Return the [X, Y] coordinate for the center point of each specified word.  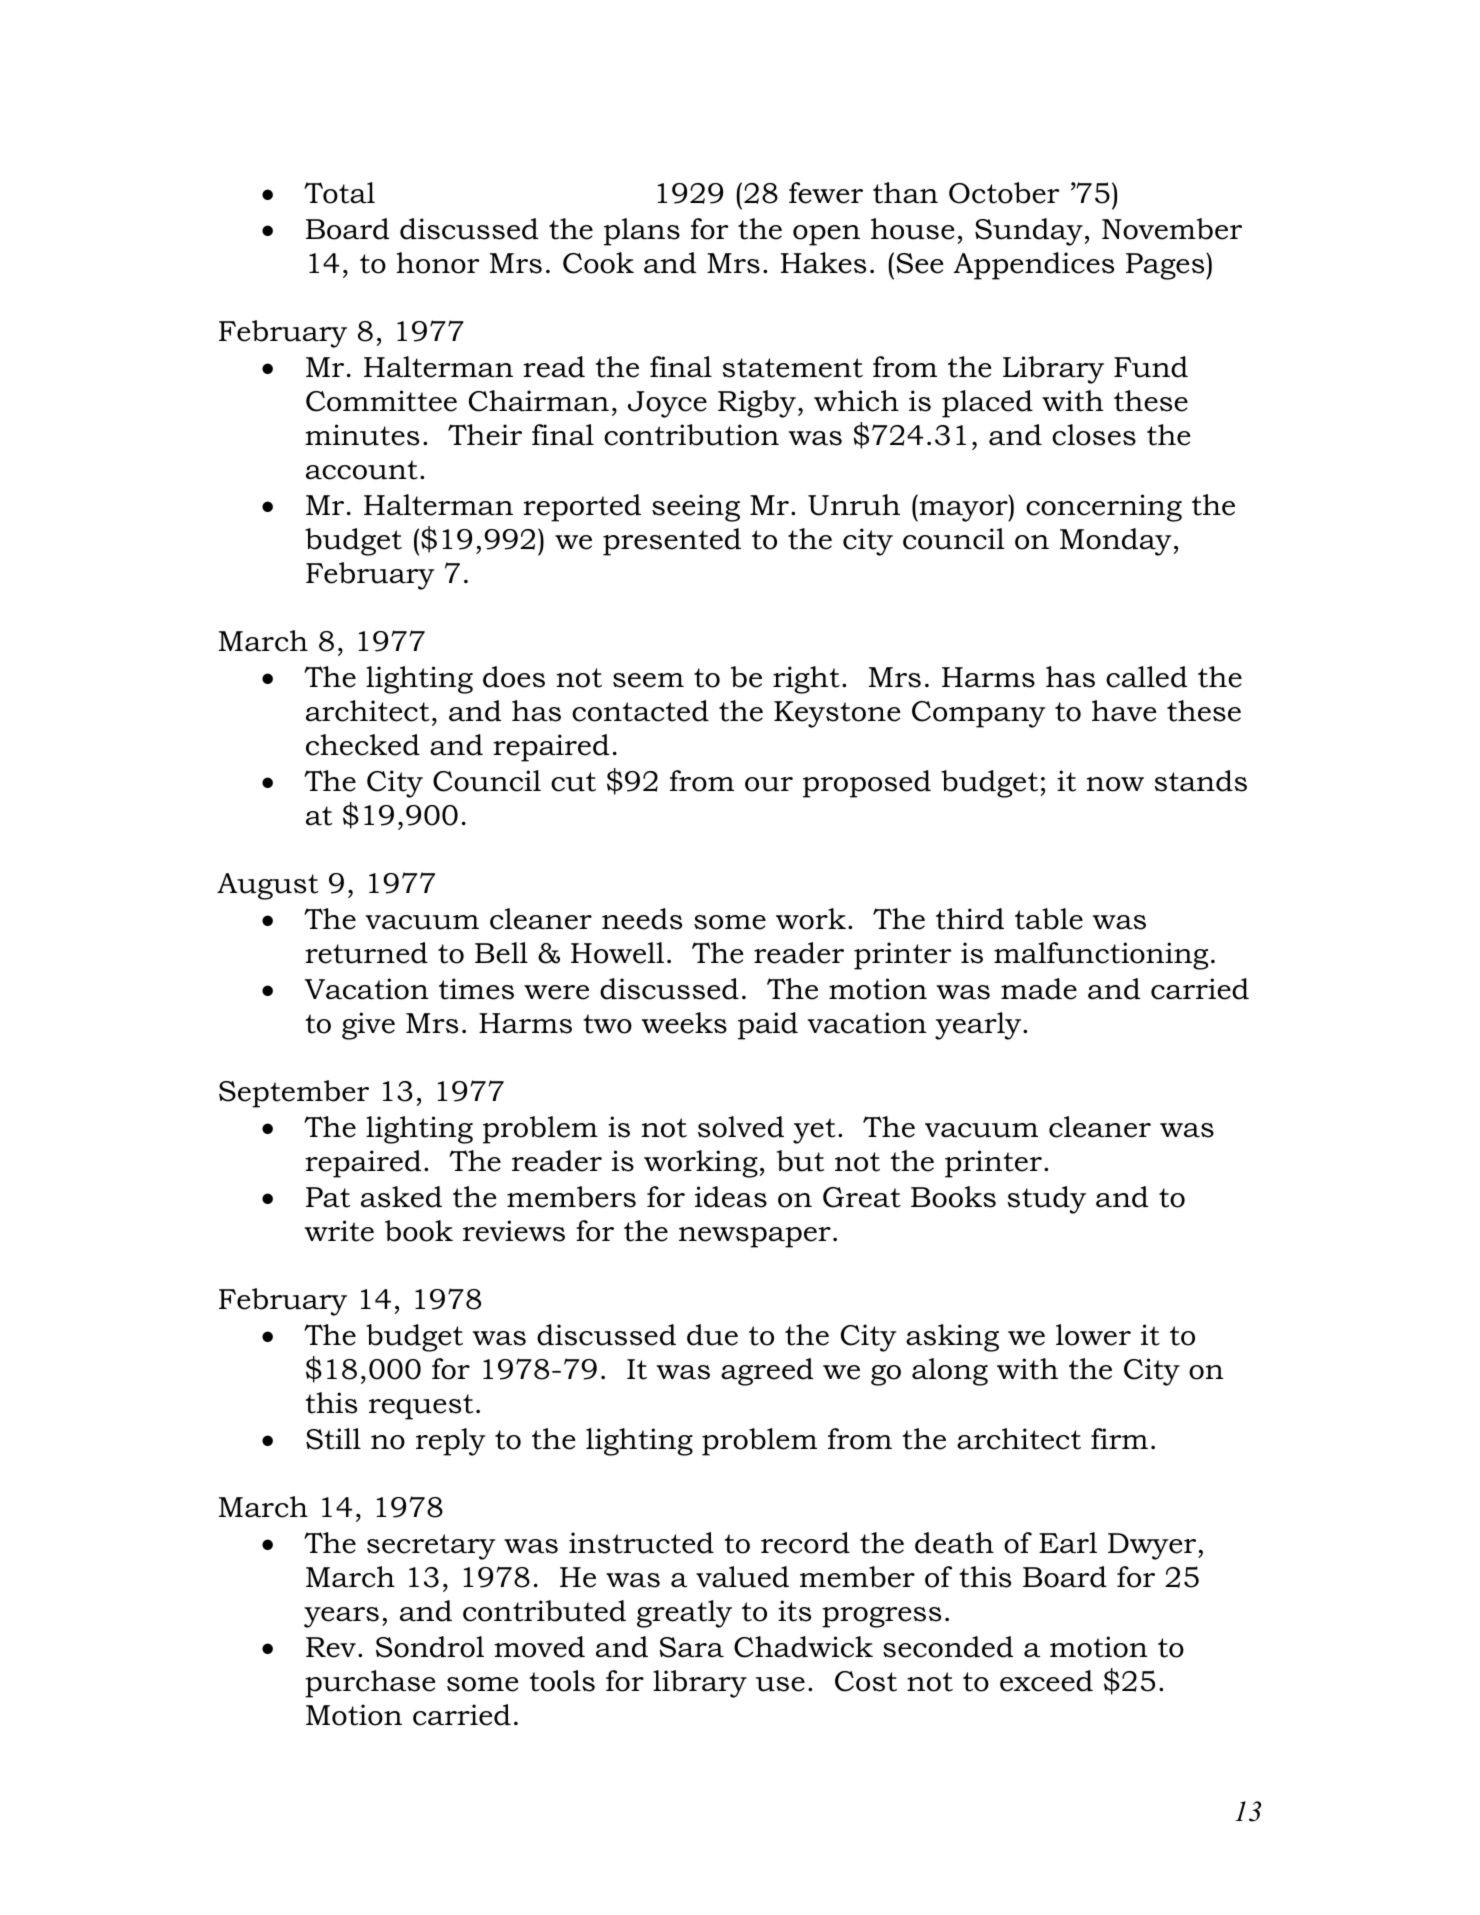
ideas [731, 1197]
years [341, 1617]
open [826, 235]
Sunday [1029, 232]
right [806, 680]
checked [363, 745]
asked [401, 1197]
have [1124, 711]
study [1047, 1200]
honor [438, 263]
